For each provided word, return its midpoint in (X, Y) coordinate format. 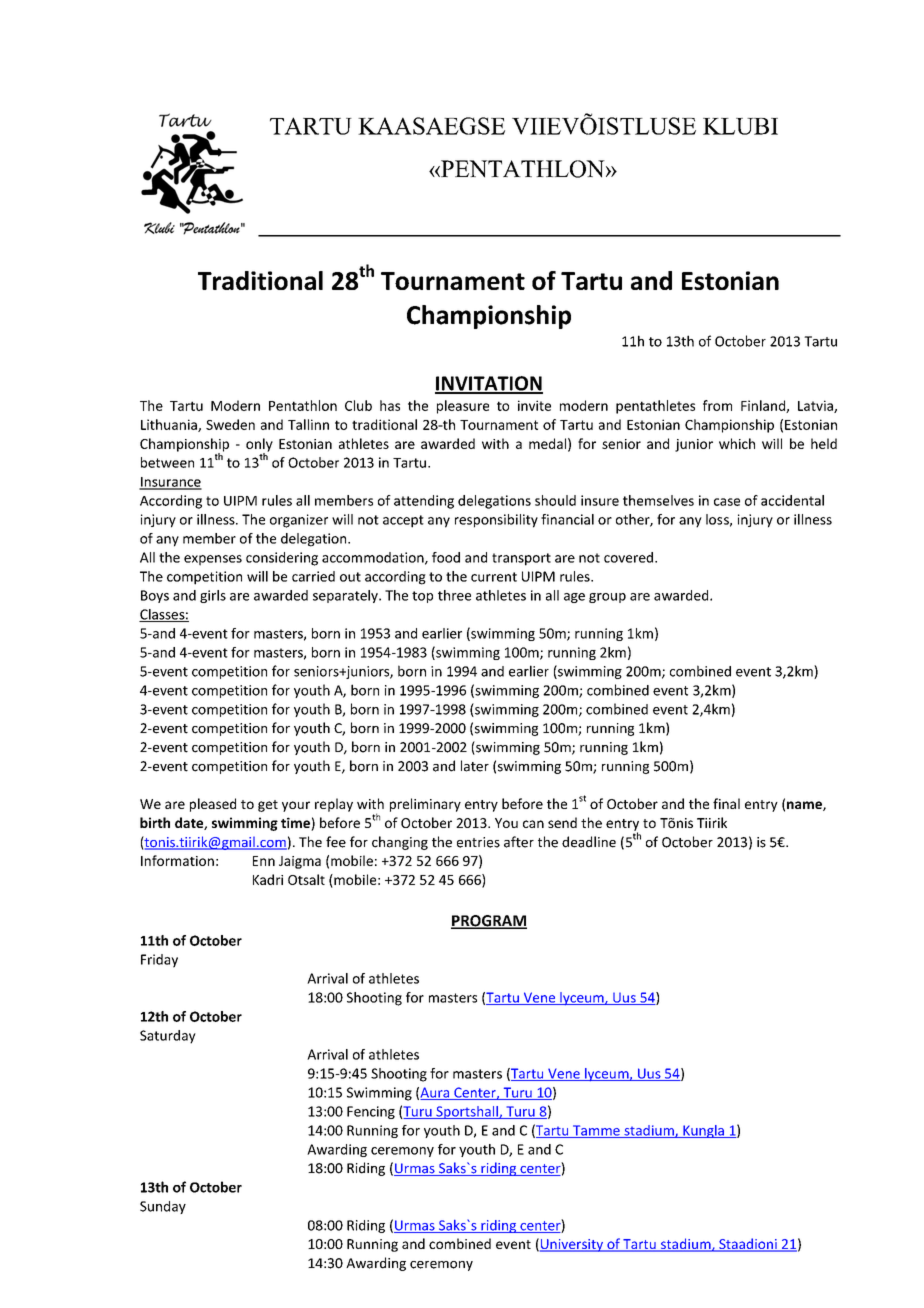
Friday (159, 961)
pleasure (463, 407)
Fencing (371, 1112)
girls (213, 596)
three (454, 595)
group (607, 598)
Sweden (230, 424)
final (726, 803)
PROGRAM (489, 922)
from (717, 405)
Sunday (163, 1207)
